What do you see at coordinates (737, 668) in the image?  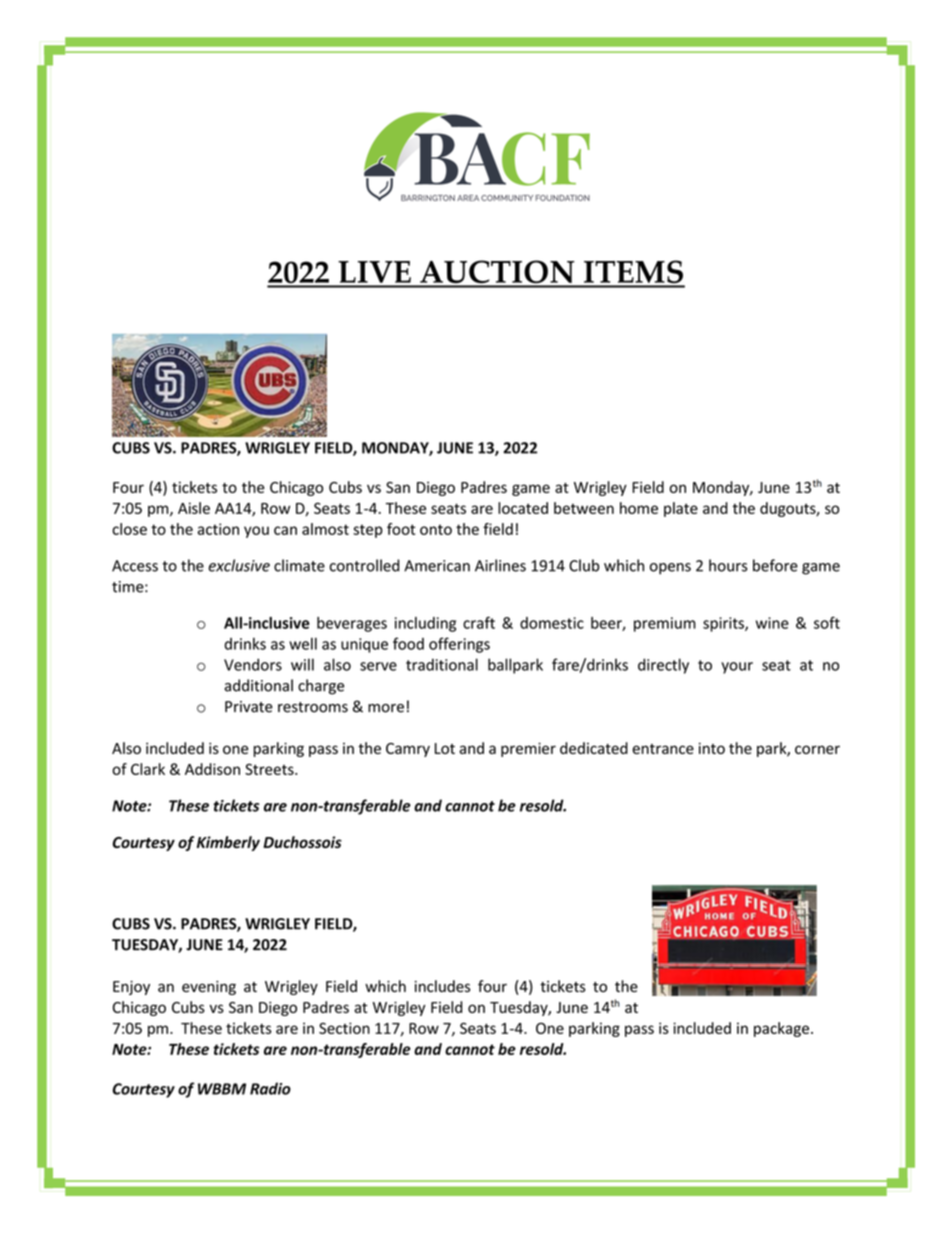 I see `your` at bounding box center [737, 668].
